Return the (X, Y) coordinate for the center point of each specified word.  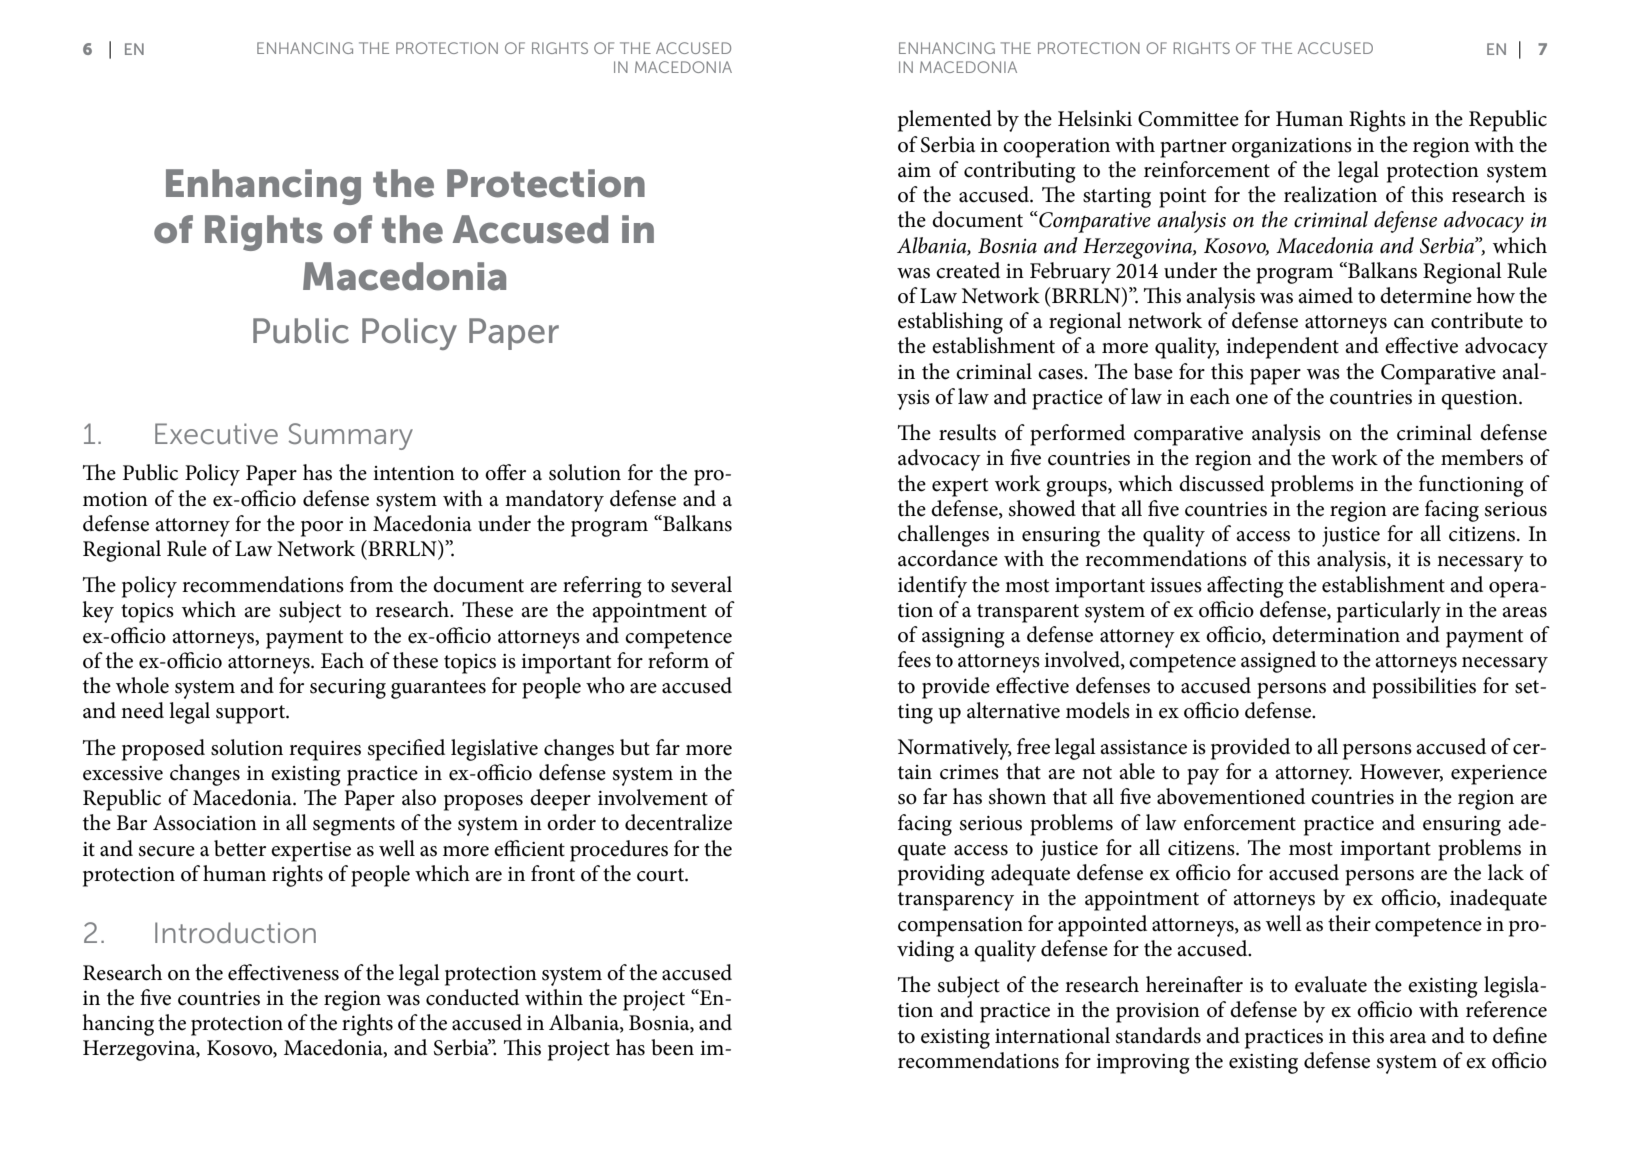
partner (1193, 148)
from (371, 584)
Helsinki (1095, 118)
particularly (1389, 612)
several (701, 584)
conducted (472, 997)
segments (354, 826)
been (672, 1047)
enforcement (1240, 822)
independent (1282, 348)
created (968, 270)
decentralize (678, 822)
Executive (216, 433)
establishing (950, 323)
